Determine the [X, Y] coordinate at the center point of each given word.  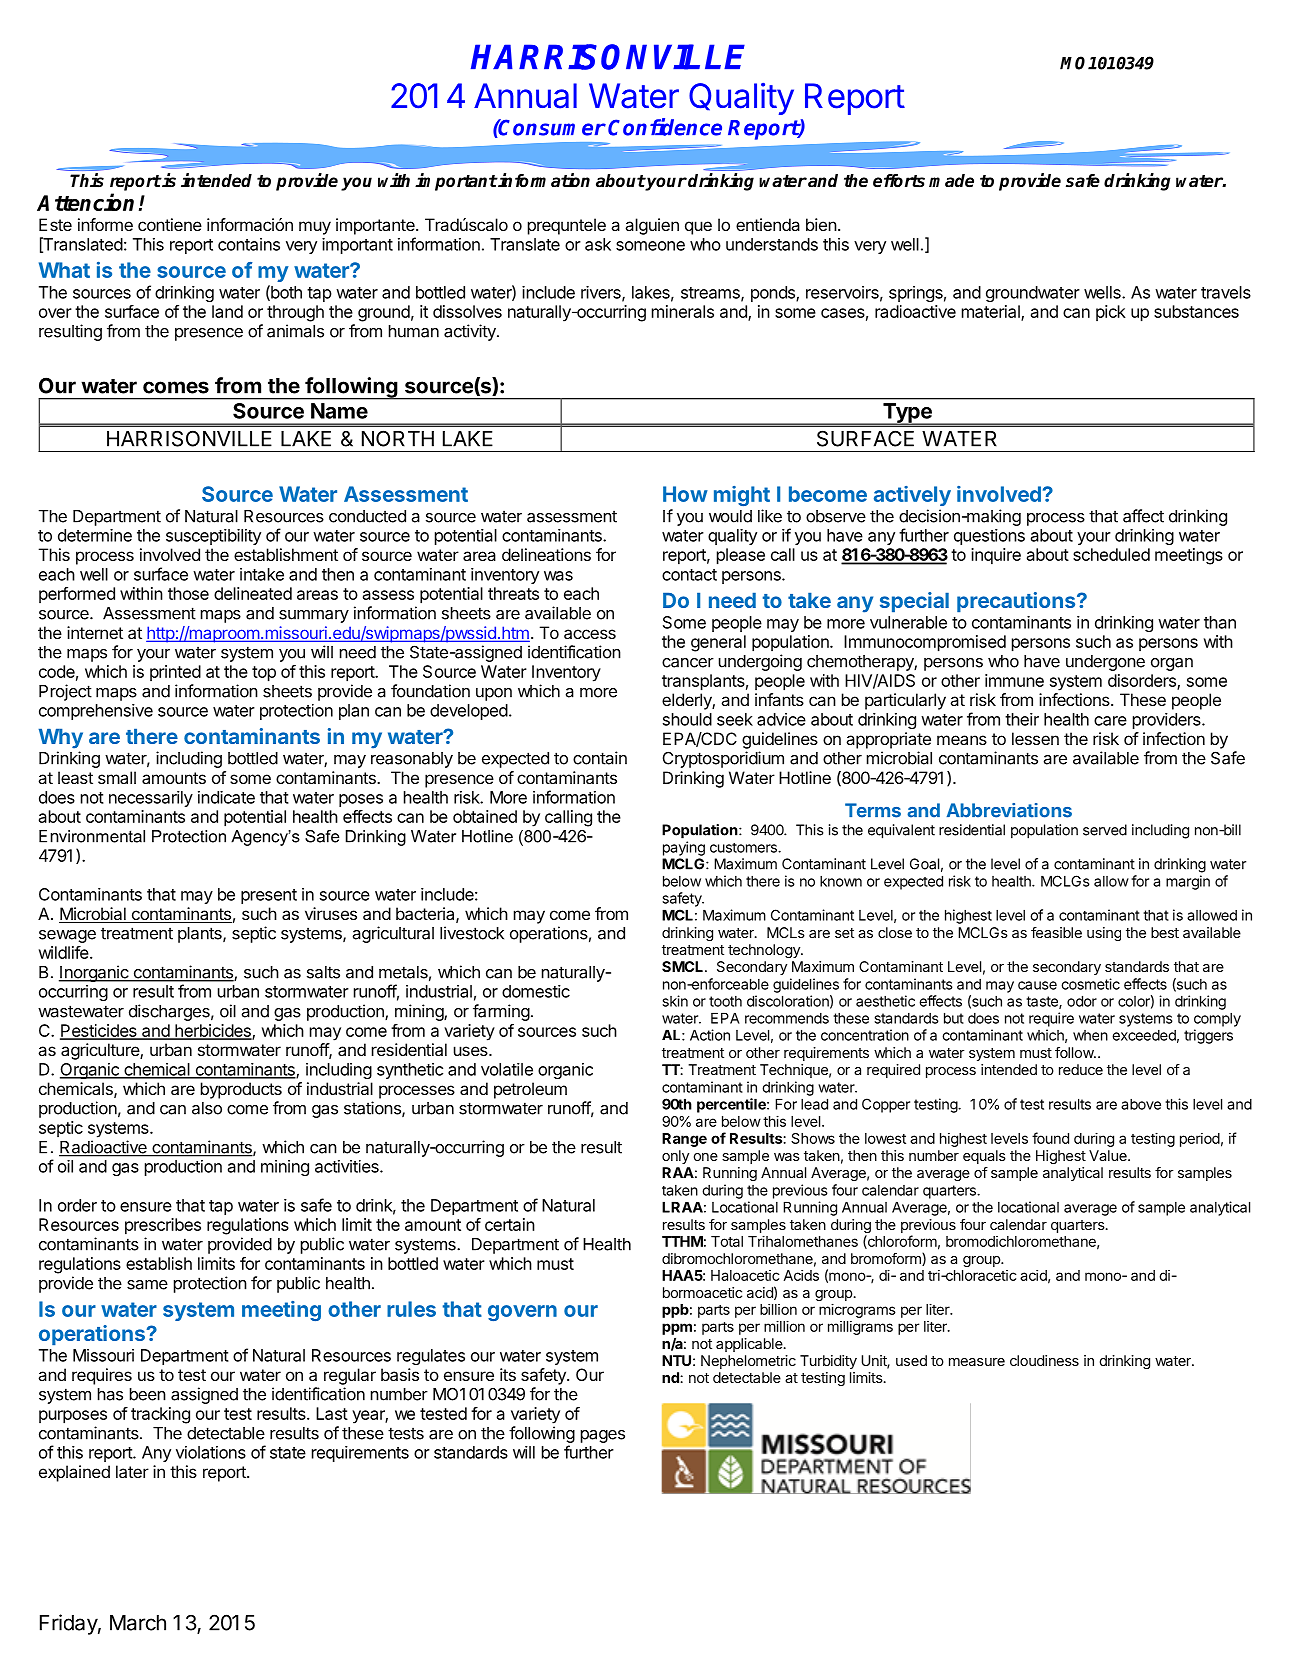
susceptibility [213, 537]
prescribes [163, 1226]
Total [727, 1241]
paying [684, 848]
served [1105, 830]
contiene [170, 224]
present [269, 896]
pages [603, 1436]
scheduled [1111, 554]
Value [1109, 1155]
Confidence [665, 127]
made [951, 181]
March [138, 1623]
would [730, 516]
